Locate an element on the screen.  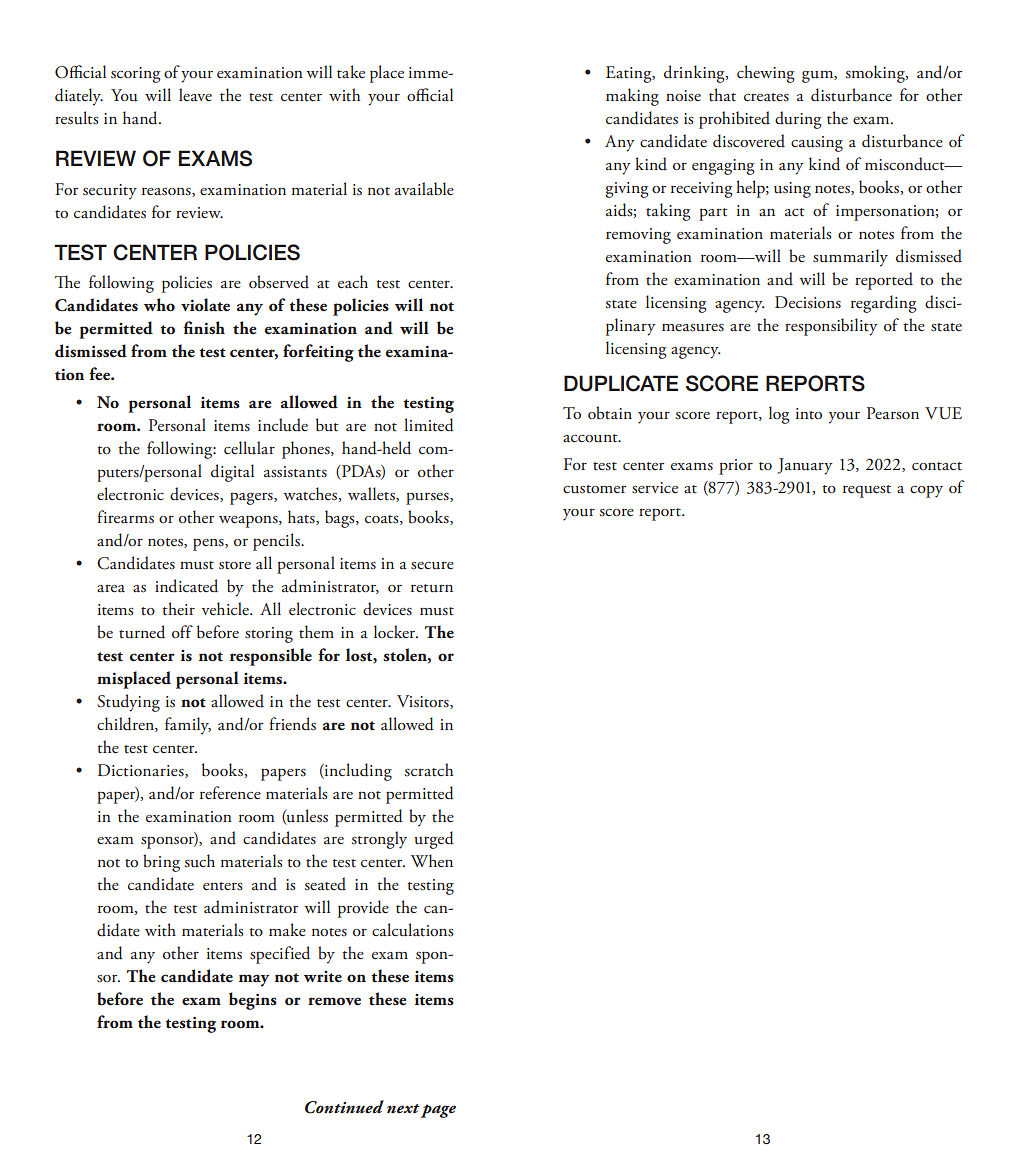
request is located at coordinates (867, 491).
